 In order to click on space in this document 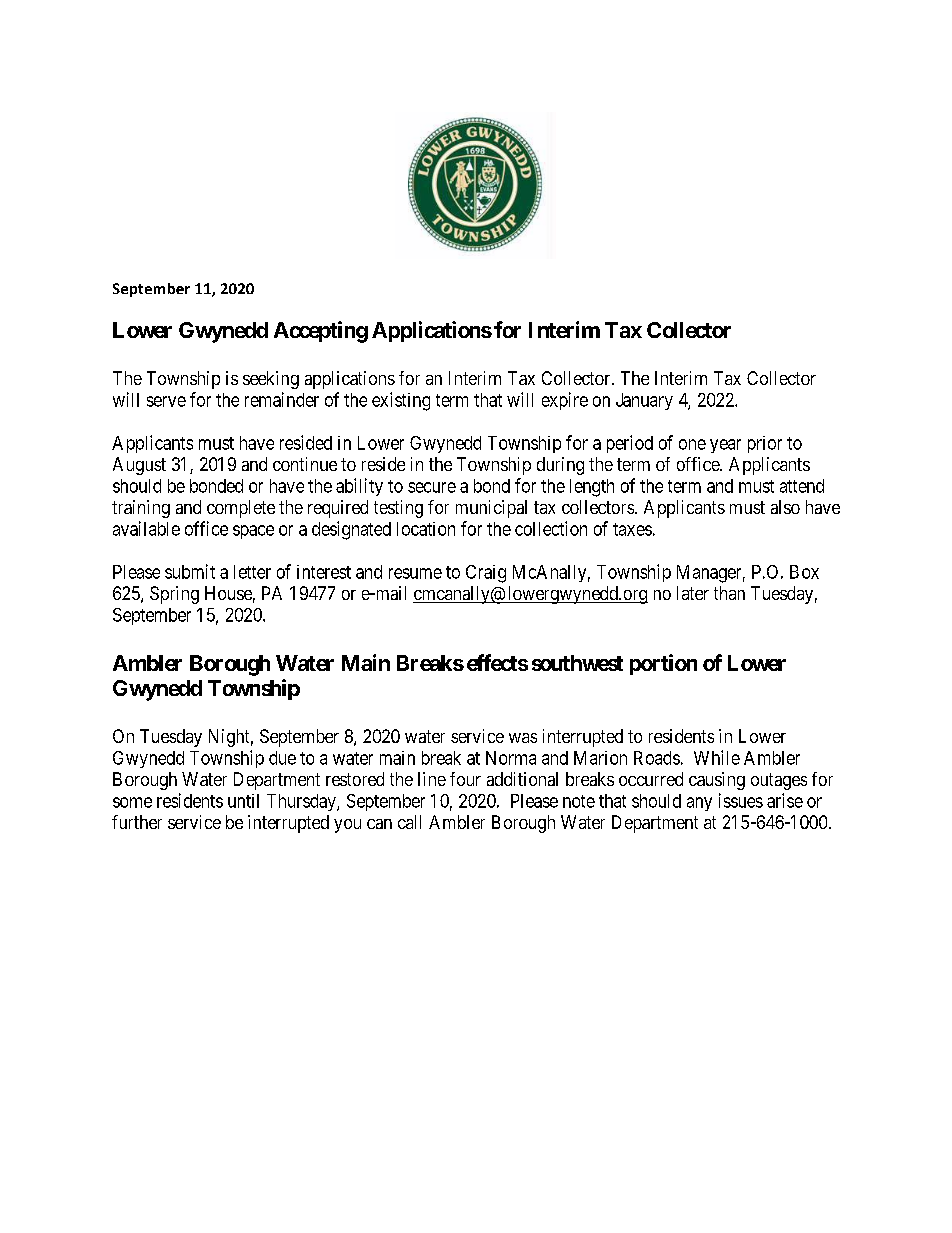, I will do `click(253, 532)`.
